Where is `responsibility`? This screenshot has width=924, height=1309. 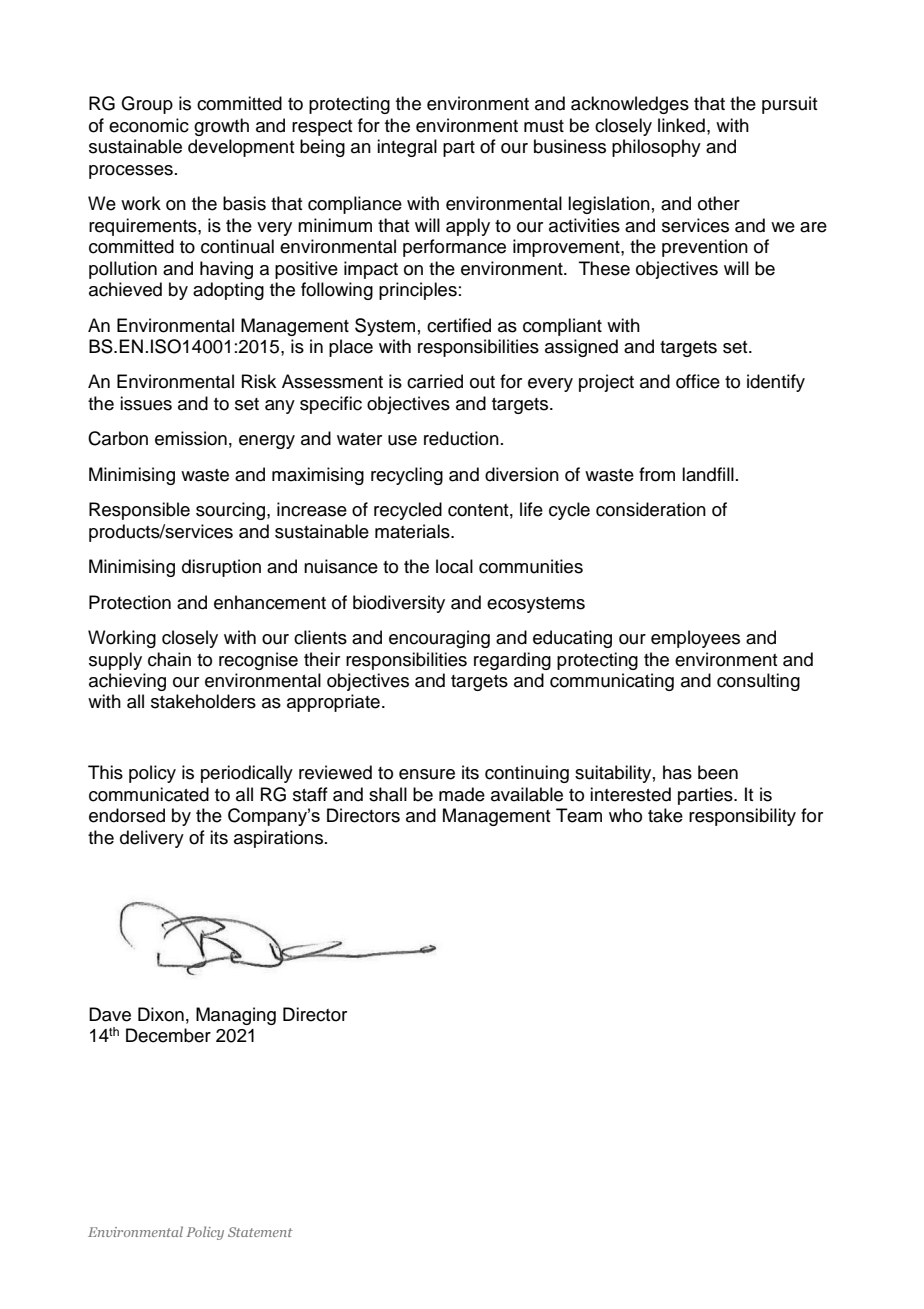 responsibility is located at coordinates (742, 817).
